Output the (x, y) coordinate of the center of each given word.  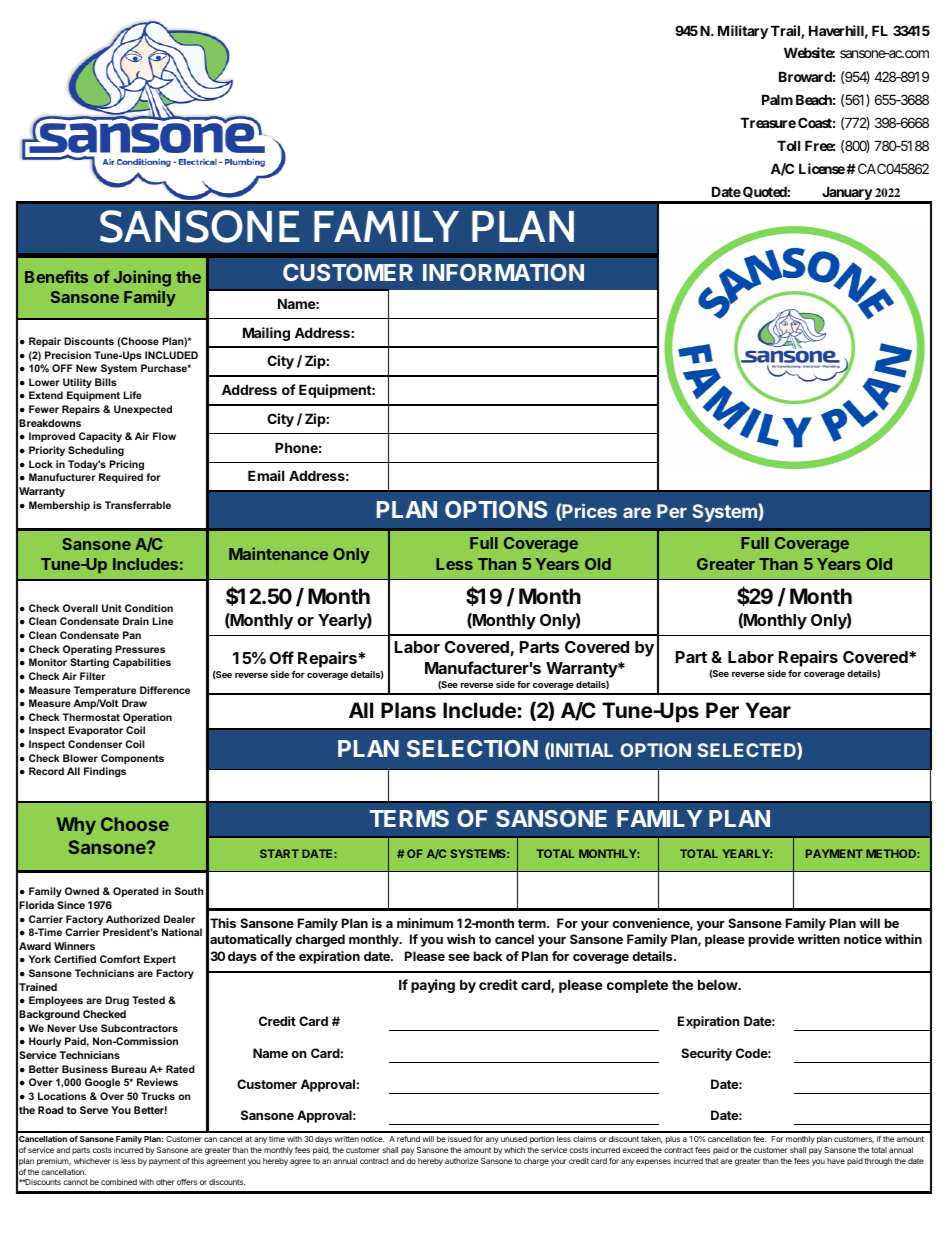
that (712, 1161)
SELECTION (472, 748)
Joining (142, 278)
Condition (149, 608)
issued (459, 1139)
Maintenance (278, 553)
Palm (777, 99)
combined (119, 1182)
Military (743, 32)
